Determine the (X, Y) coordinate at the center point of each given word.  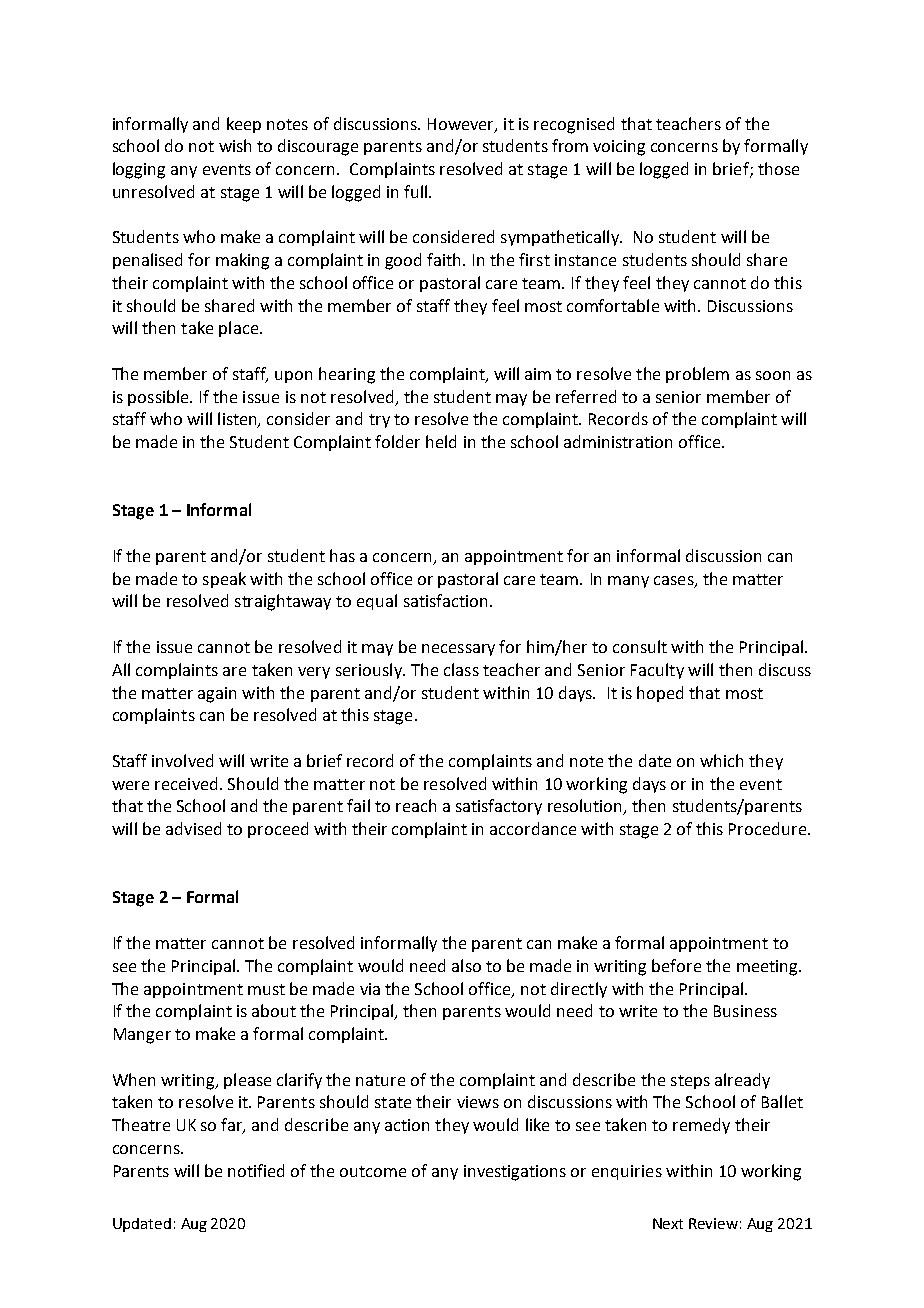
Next (668, 1223)
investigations (515, 1173)
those (778, 168)
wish (235, 145)
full (417, 191)
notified (256, 1170)
